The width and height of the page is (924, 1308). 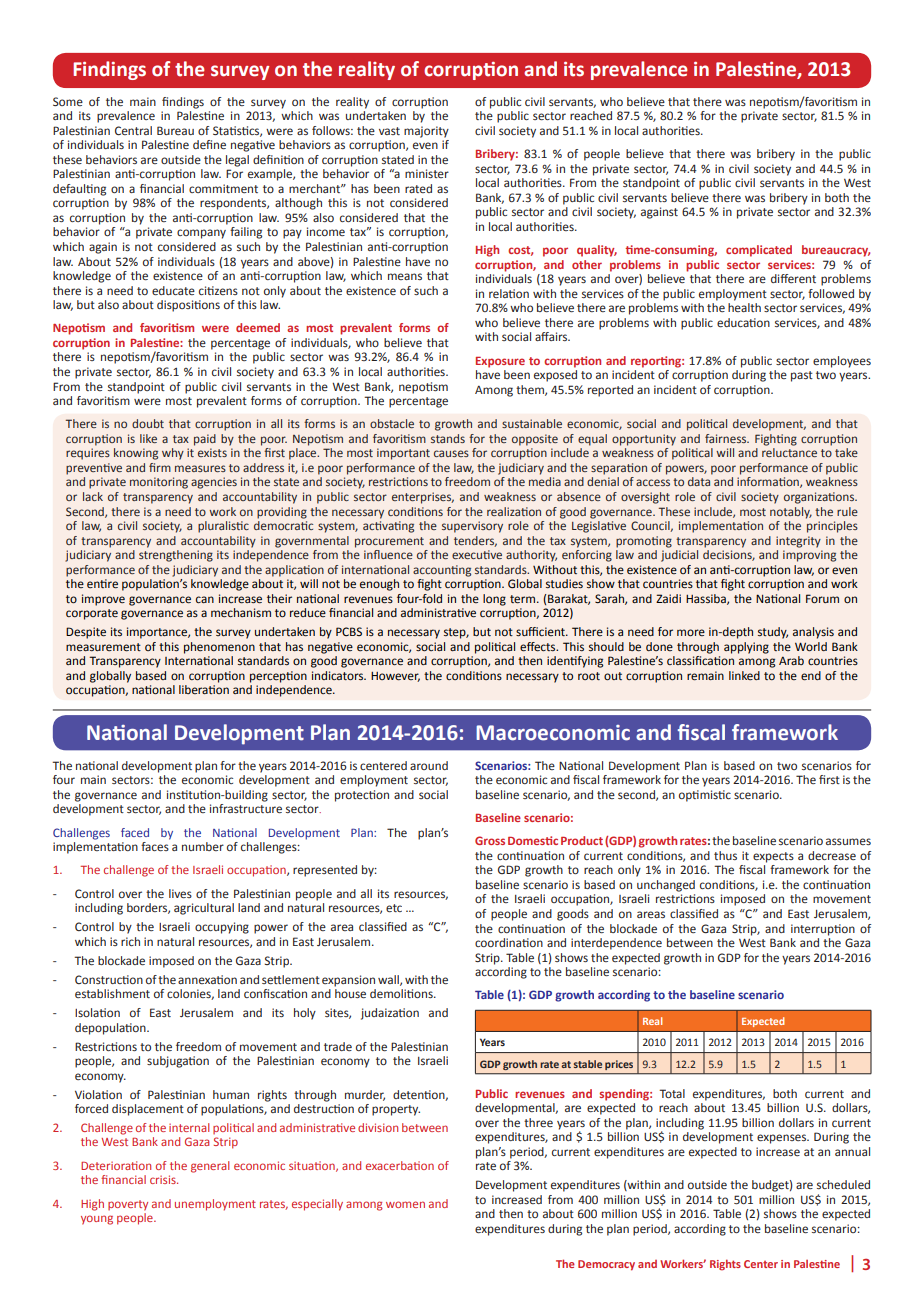 What do you see at coordinates (759, 251) in the page?
I see `complicated` at bounding box center [759, 251].
